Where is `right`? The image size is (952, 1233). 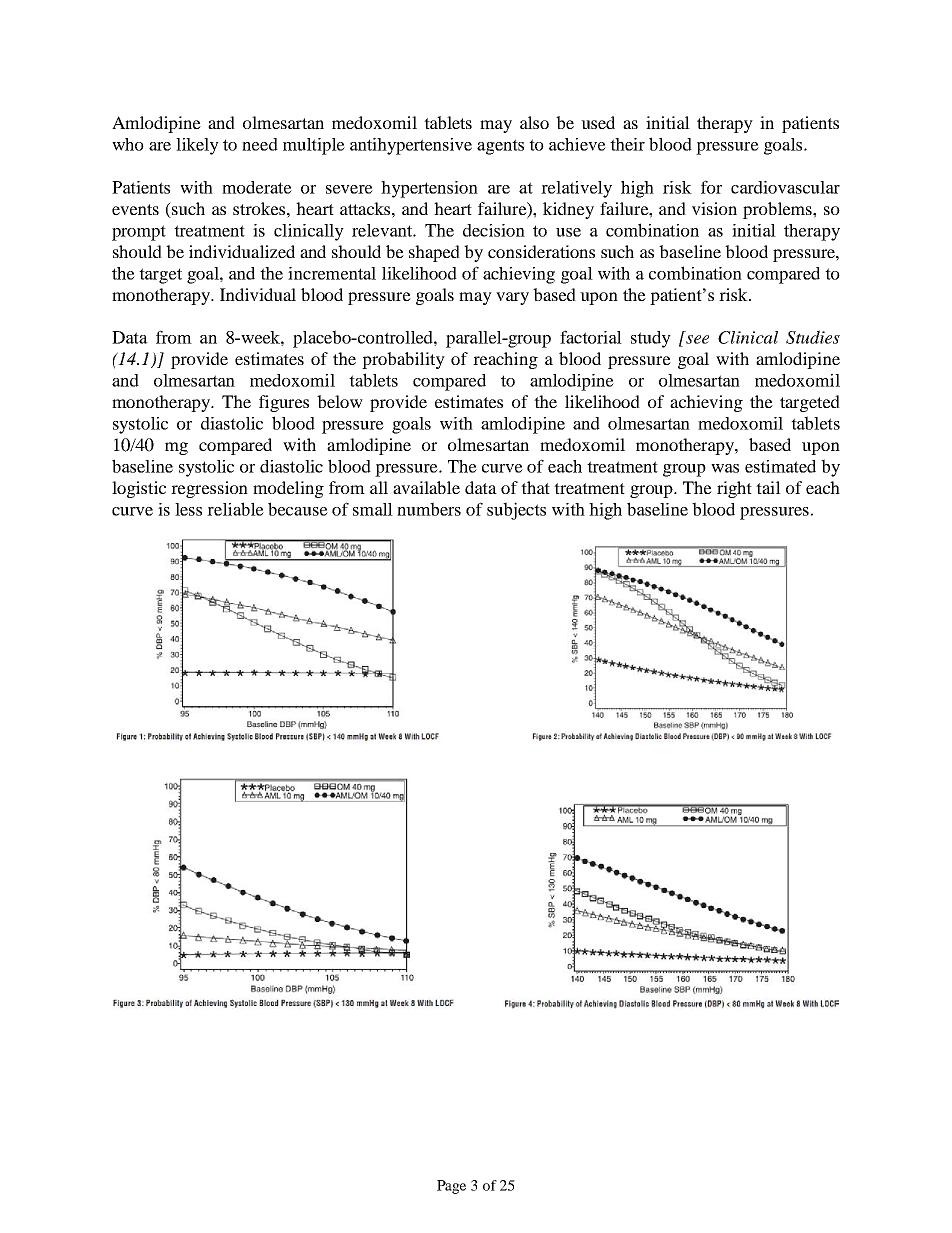 right is located at coordinates (734, 489).
